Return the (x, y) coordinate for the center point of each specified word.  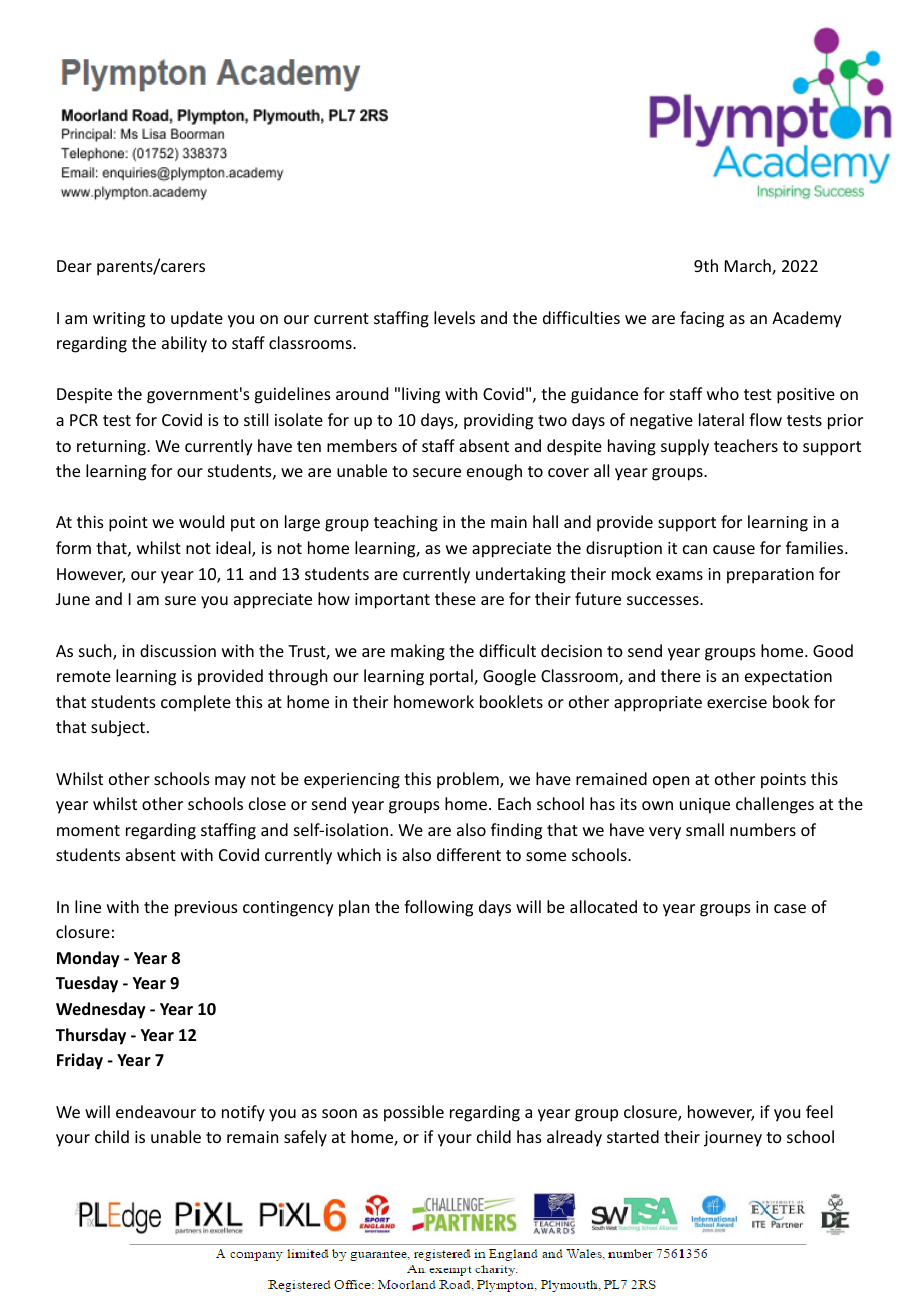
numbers (763, 829)
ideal (234, 549)
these (455, 598)
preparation (770, 576)
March (749, 267)
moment (88, 830)
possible (414, 1113)
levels (454, 317)
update (197, 319)
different (469, 854)
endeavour (156, 1111)
